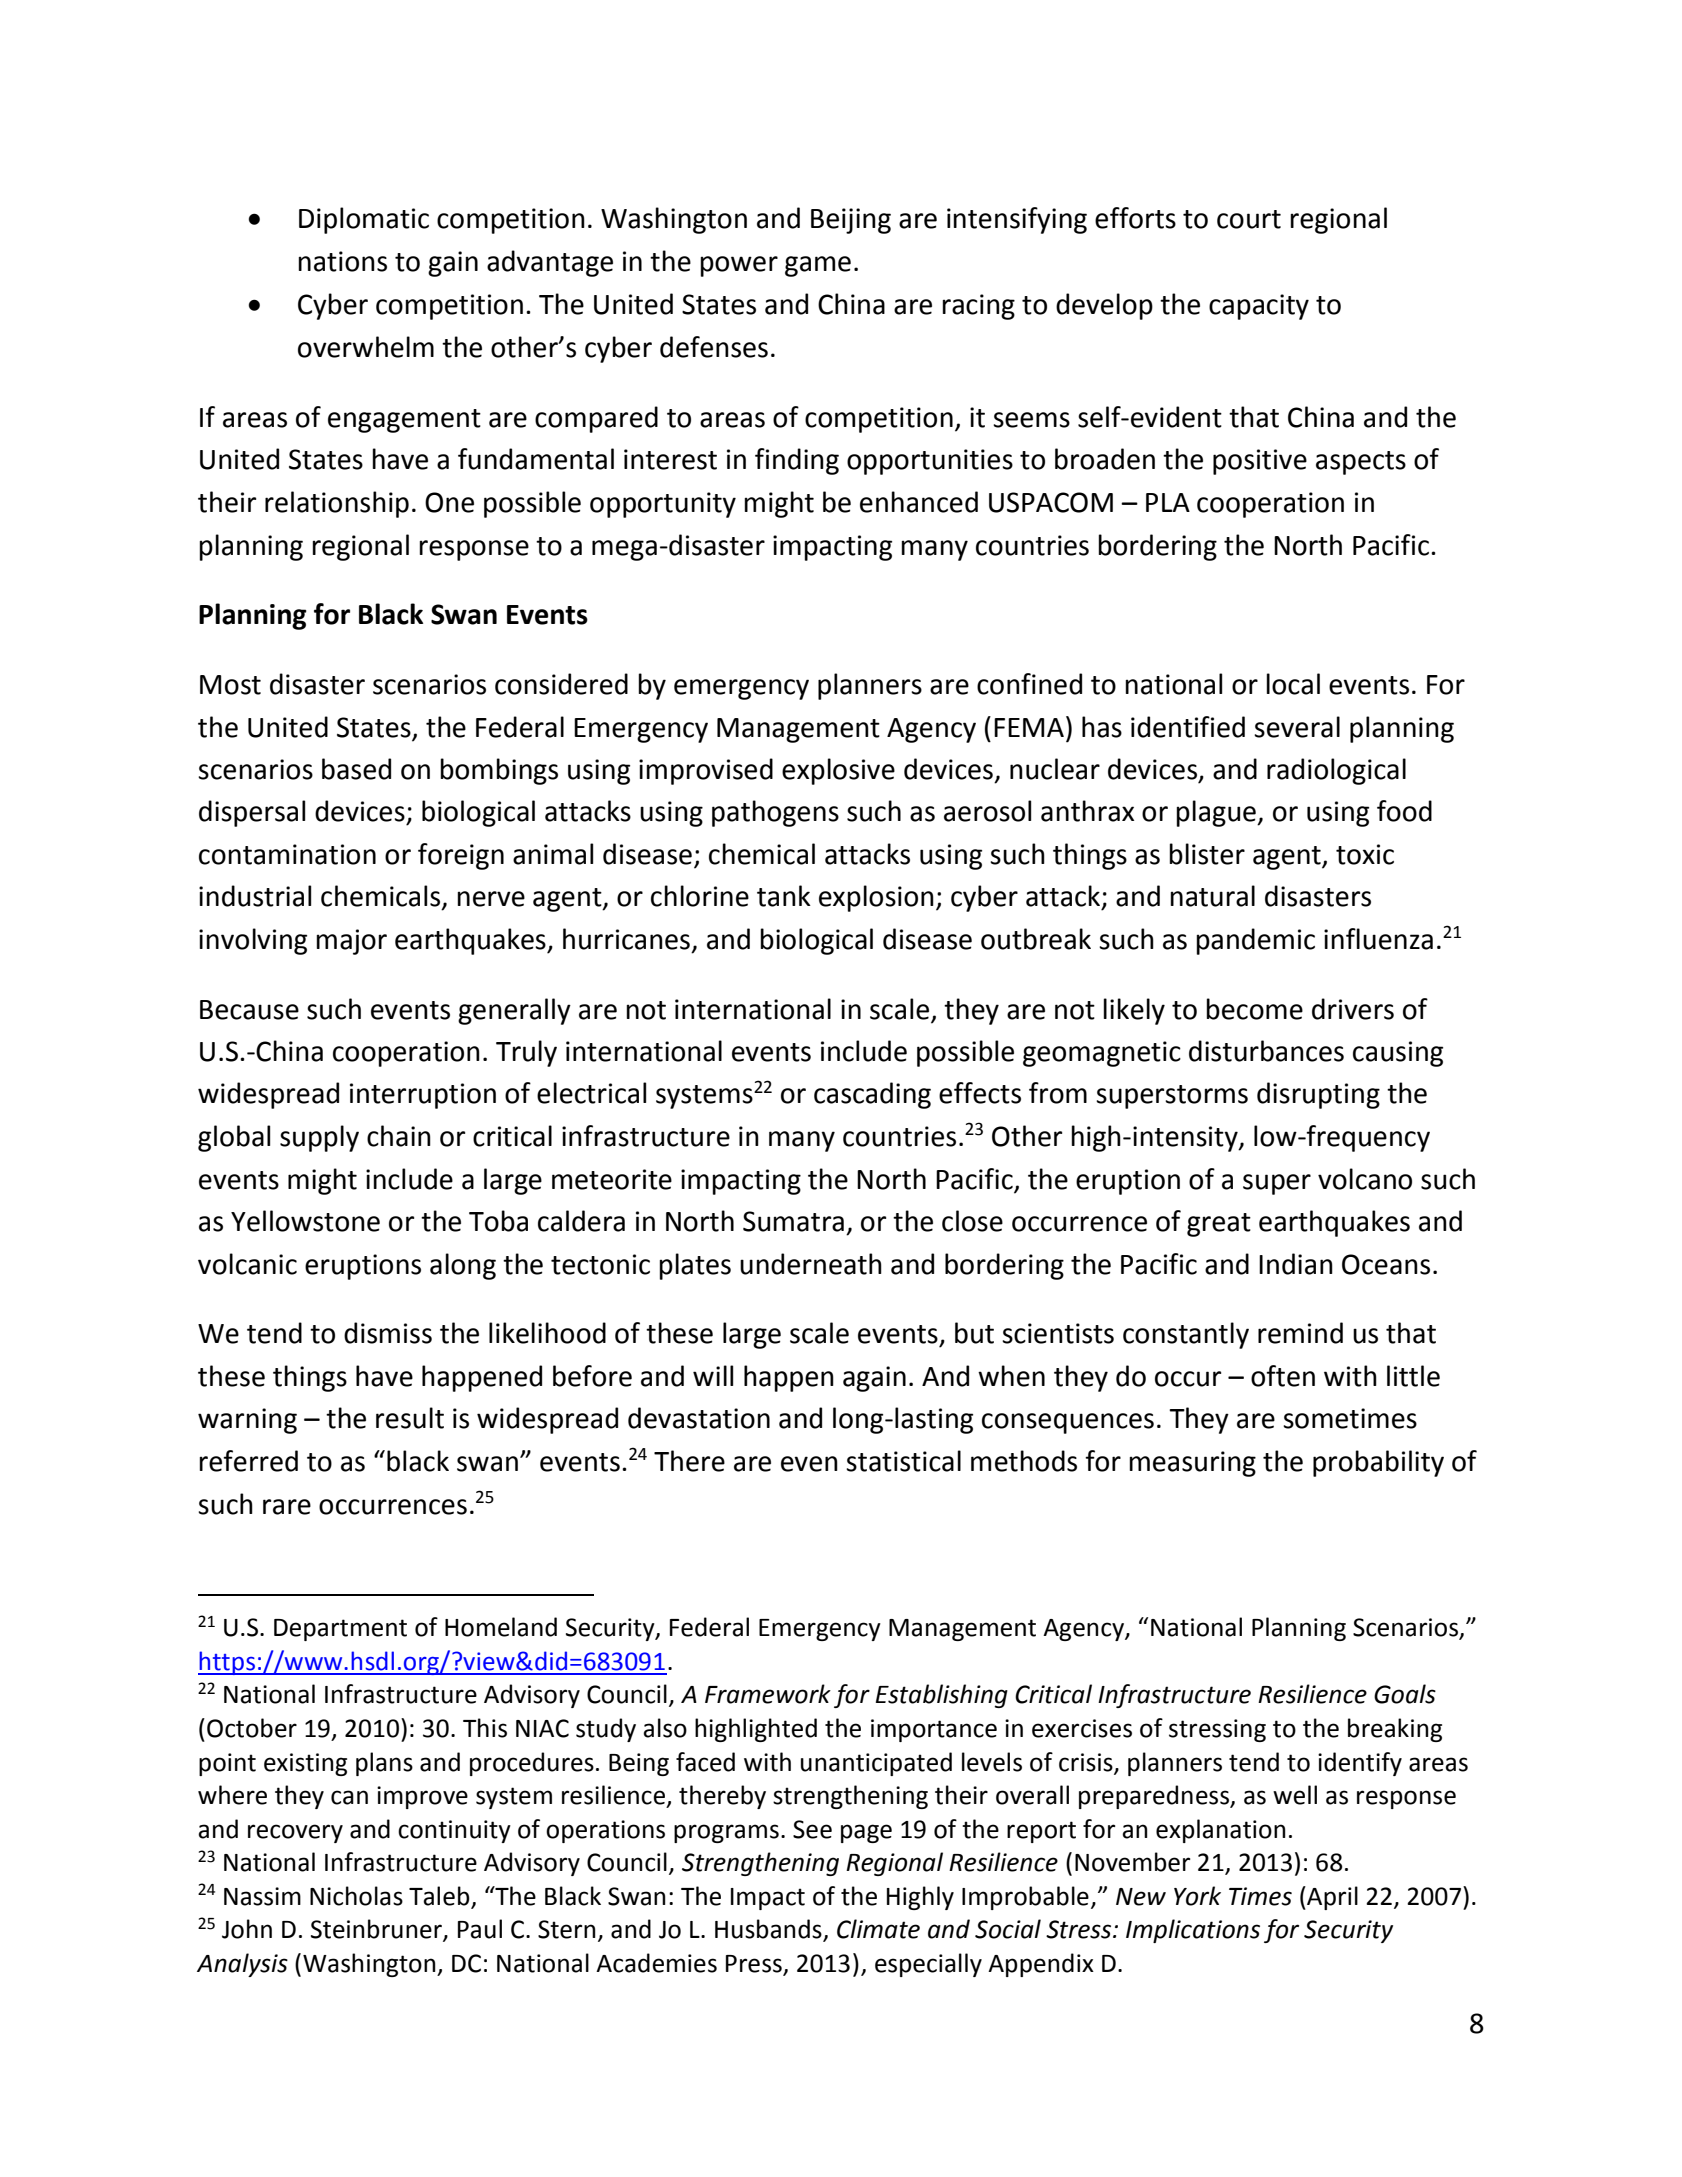 The height and width of the screenshot is (2177, 1682). I want to click on interruption, so click(423, 1096).
